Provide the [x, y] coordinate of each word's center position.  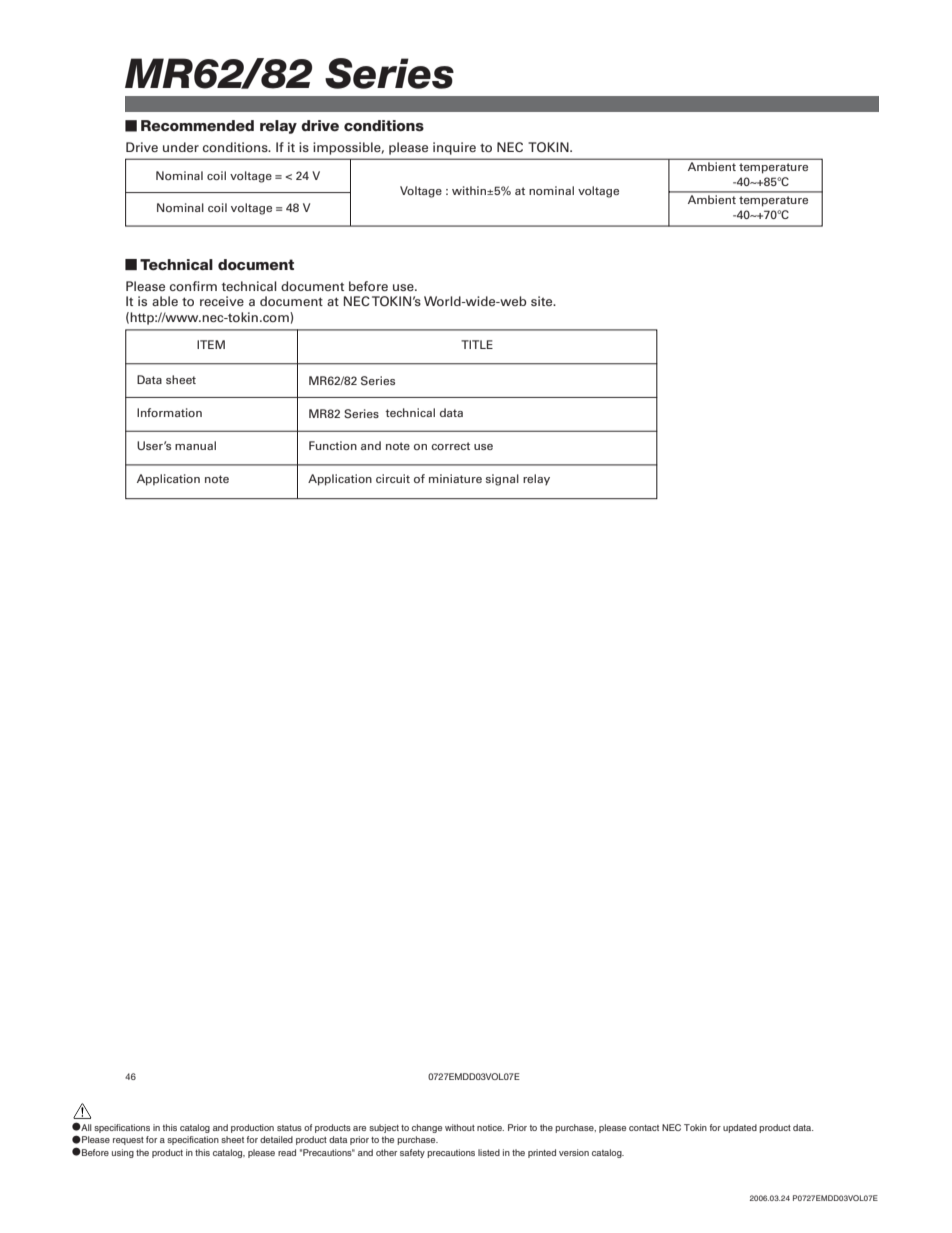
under [181, 147]
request [128, 1141]
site [543, 301]
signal [502, 480]
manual [195, 445]
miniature [455, 478]
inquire [454, 148]
